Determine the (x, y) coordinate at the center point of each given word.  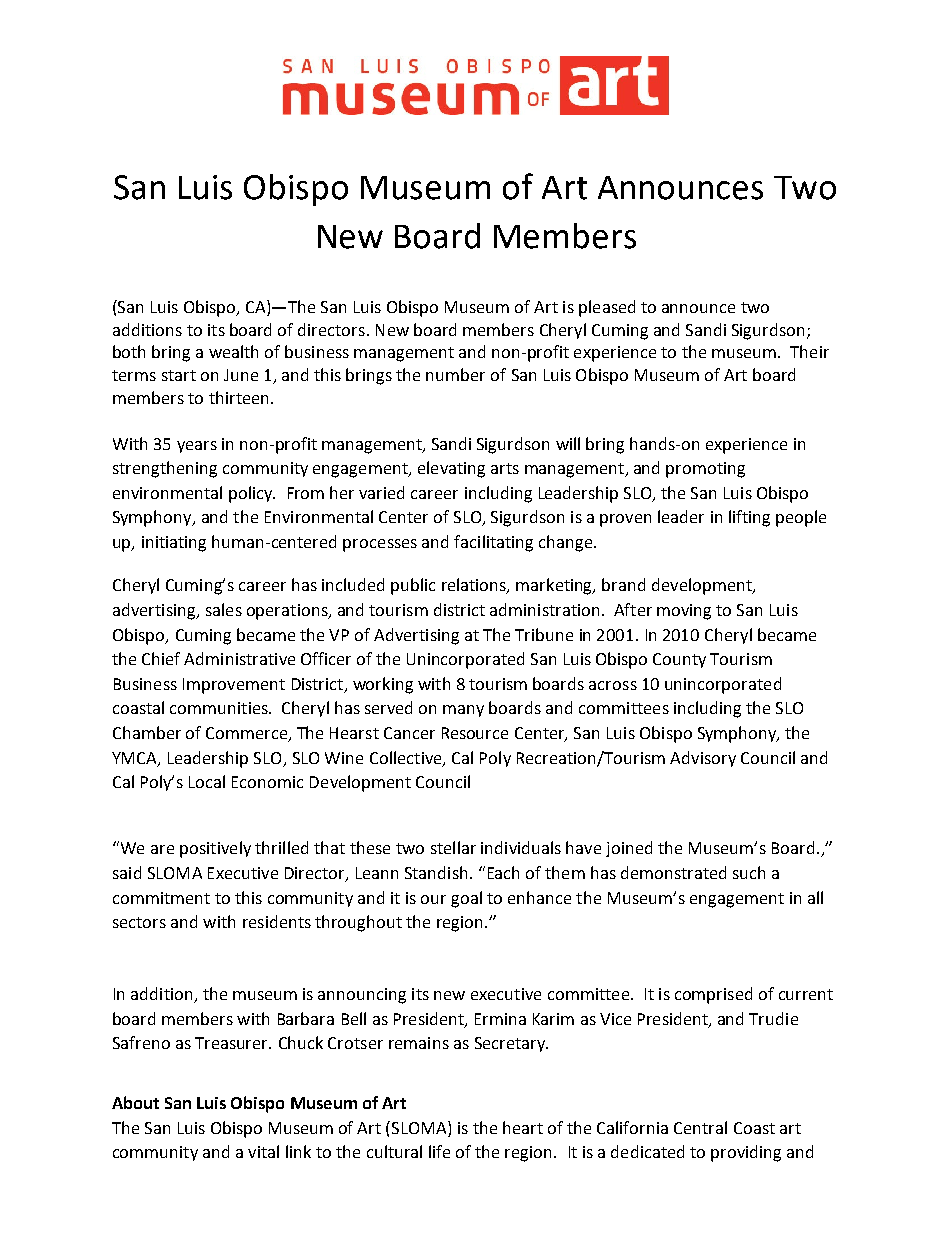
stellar (453, 847)
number (455, 374)
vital (263, 1151)
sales (224, 609)
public (413, 586)
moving (684, 612)
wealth (233, 351)
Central (700, 1127)
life (439, 1151)
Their (809, 351)
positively (215, 849)
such (749, 872)
